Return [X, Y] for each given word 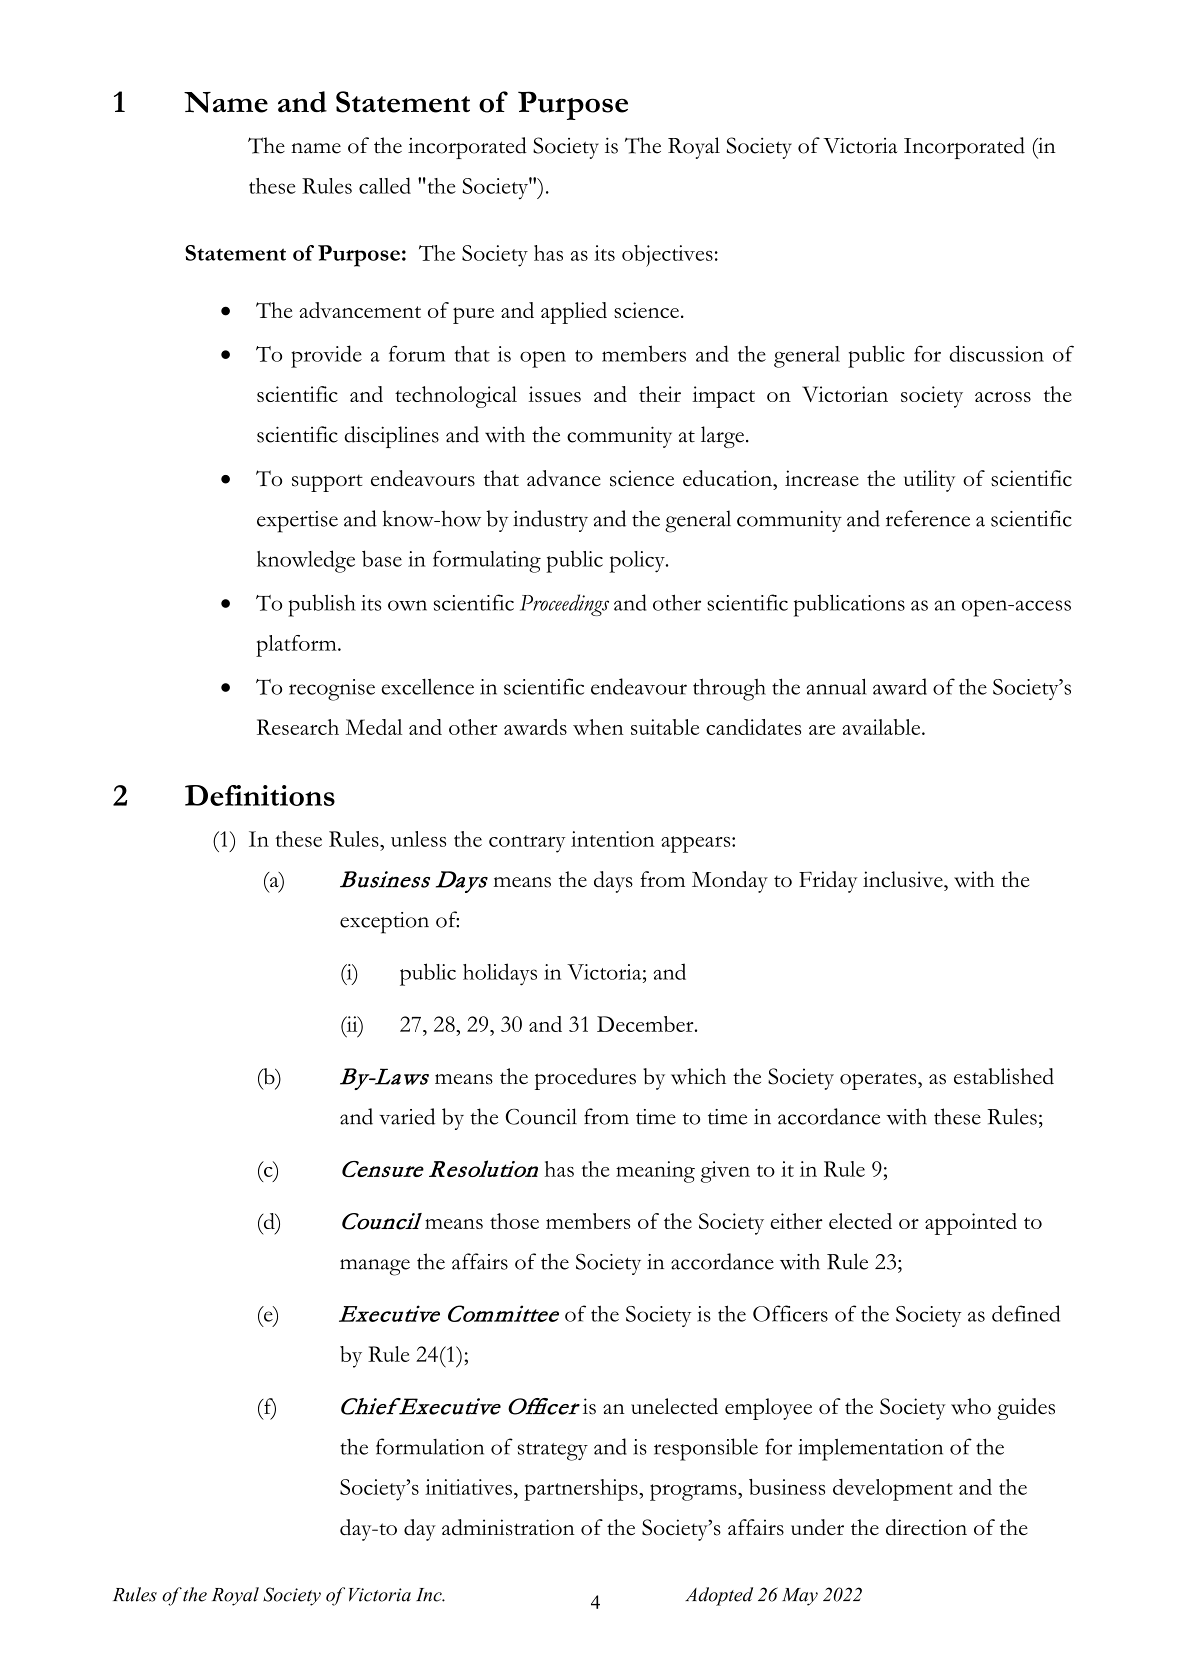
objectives [667, 256]
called [385, 185]
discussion [996, 353]
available [882, 727]
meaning [655, 1172]
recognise [332, 690]
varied [407, 1116]
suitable [665, 727]
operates [879, 1081]
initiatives [468, 1487]
